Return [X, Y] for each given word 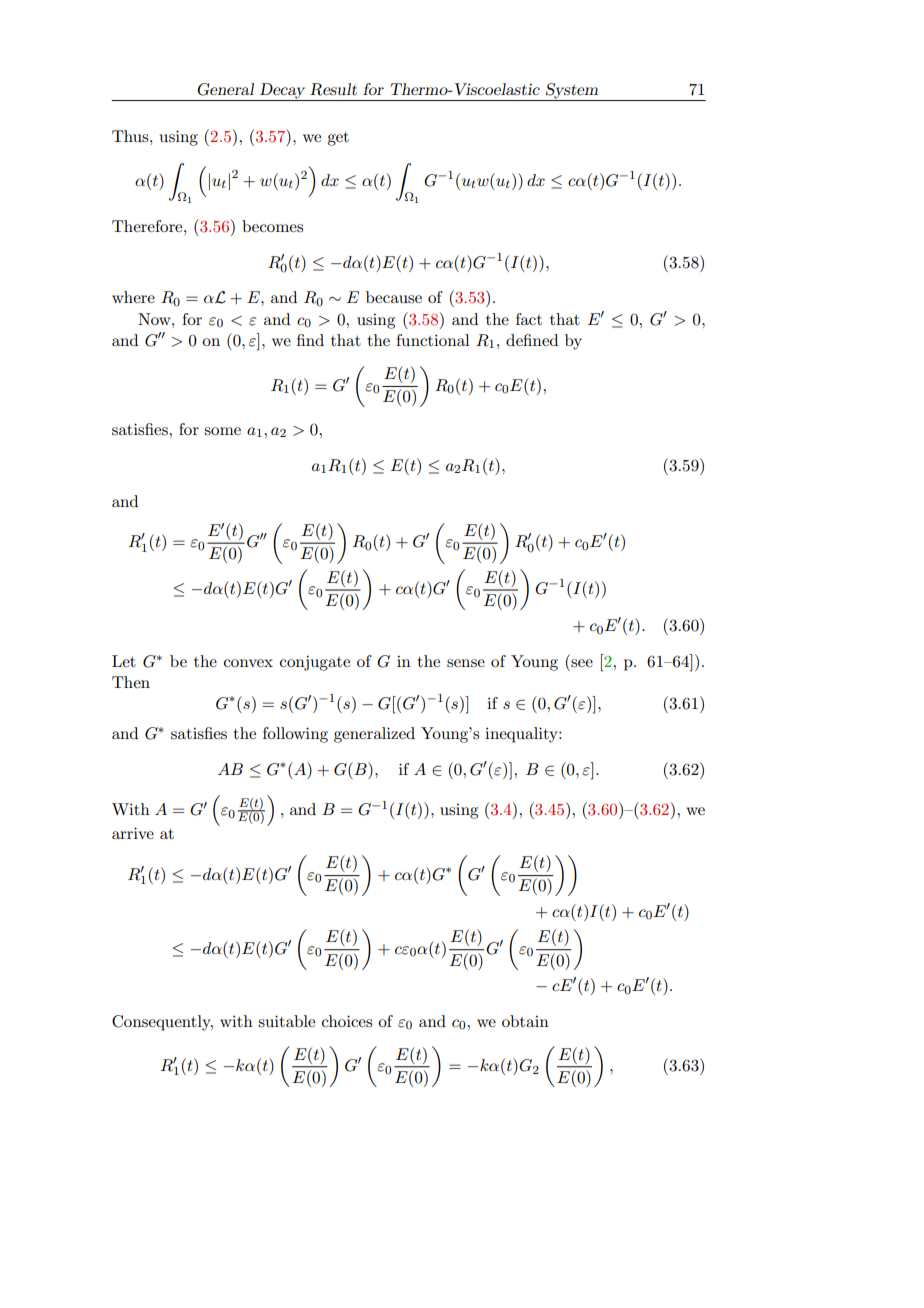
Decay [283, 92]
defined [532, 340]
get [338, 139]
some [222, 431]
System [572, 92]
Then [131, 682]
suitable [286, 1021]
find [310, 340]
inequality [522, 735]
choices [347, 1021]
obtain [525, 1021]
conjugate [315, 663]
